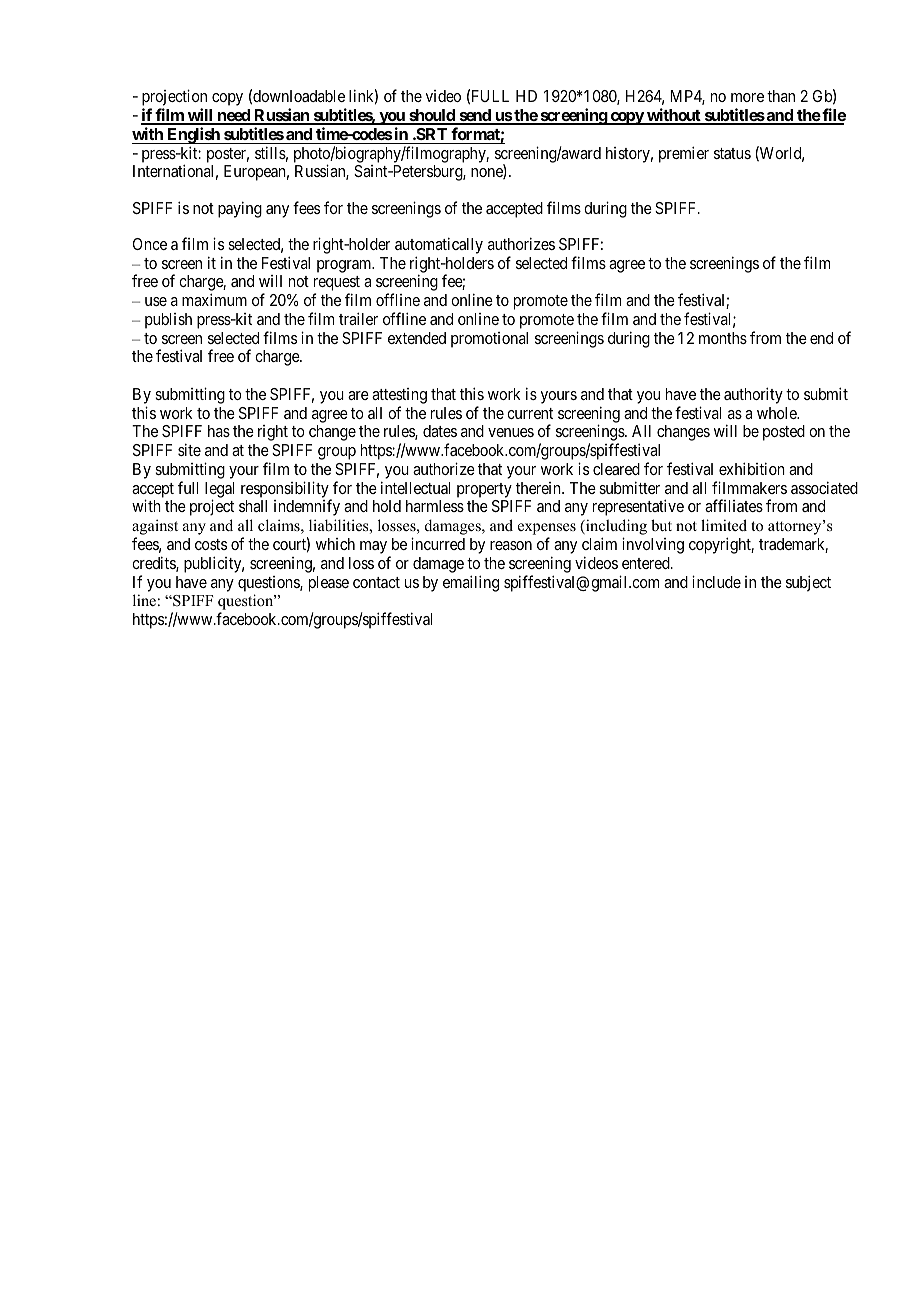 This screenshot has height=1308, width=924. Describe the element at coordinates (530, 413) in the screenshot. I see `current` at that location.
